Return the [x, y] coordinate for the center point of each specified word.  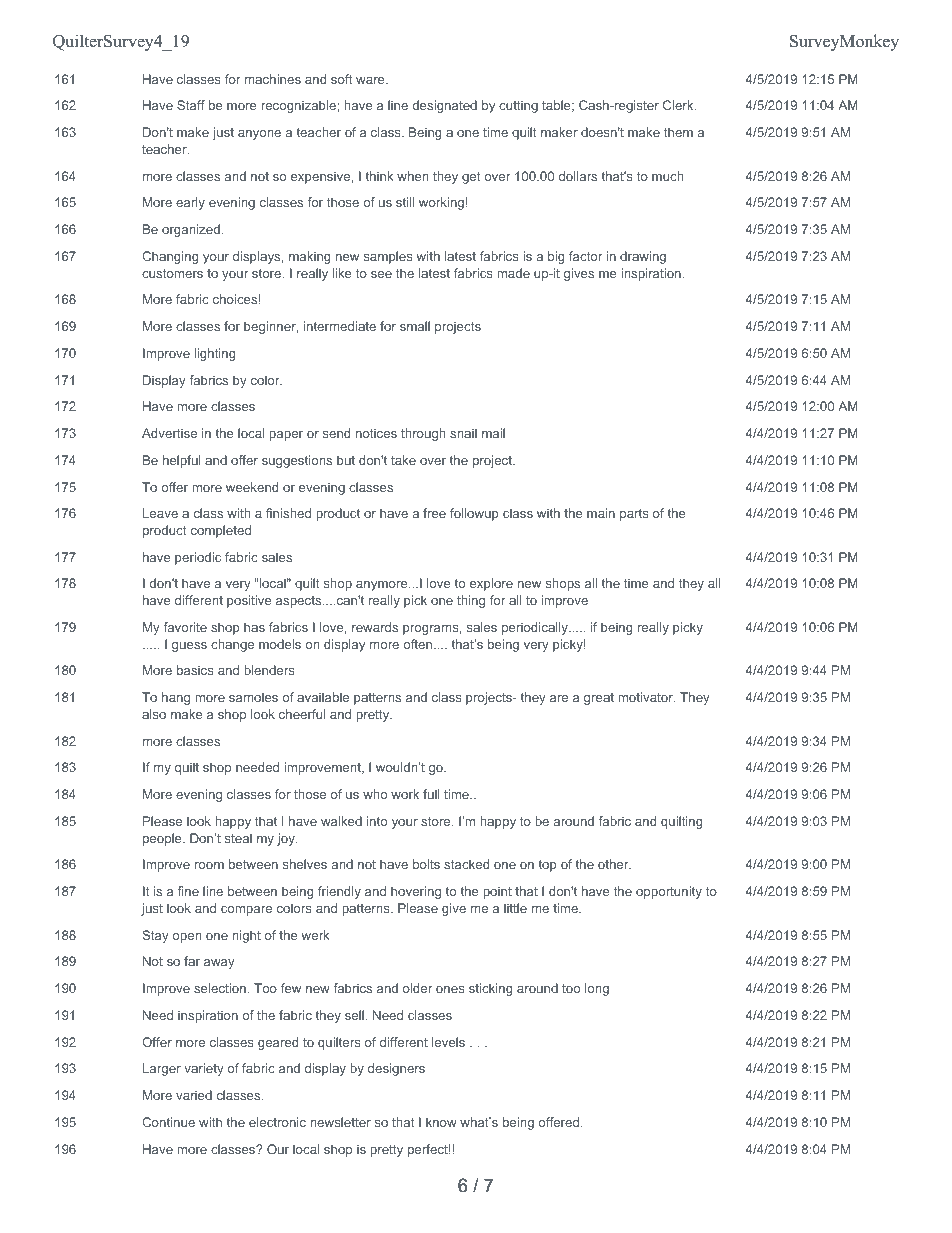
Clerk [679, 105]
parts [634, 515]
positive [249, 601]
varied [194, 1095]
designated [444, 106]
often [419, 644]
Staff [191, 105]
